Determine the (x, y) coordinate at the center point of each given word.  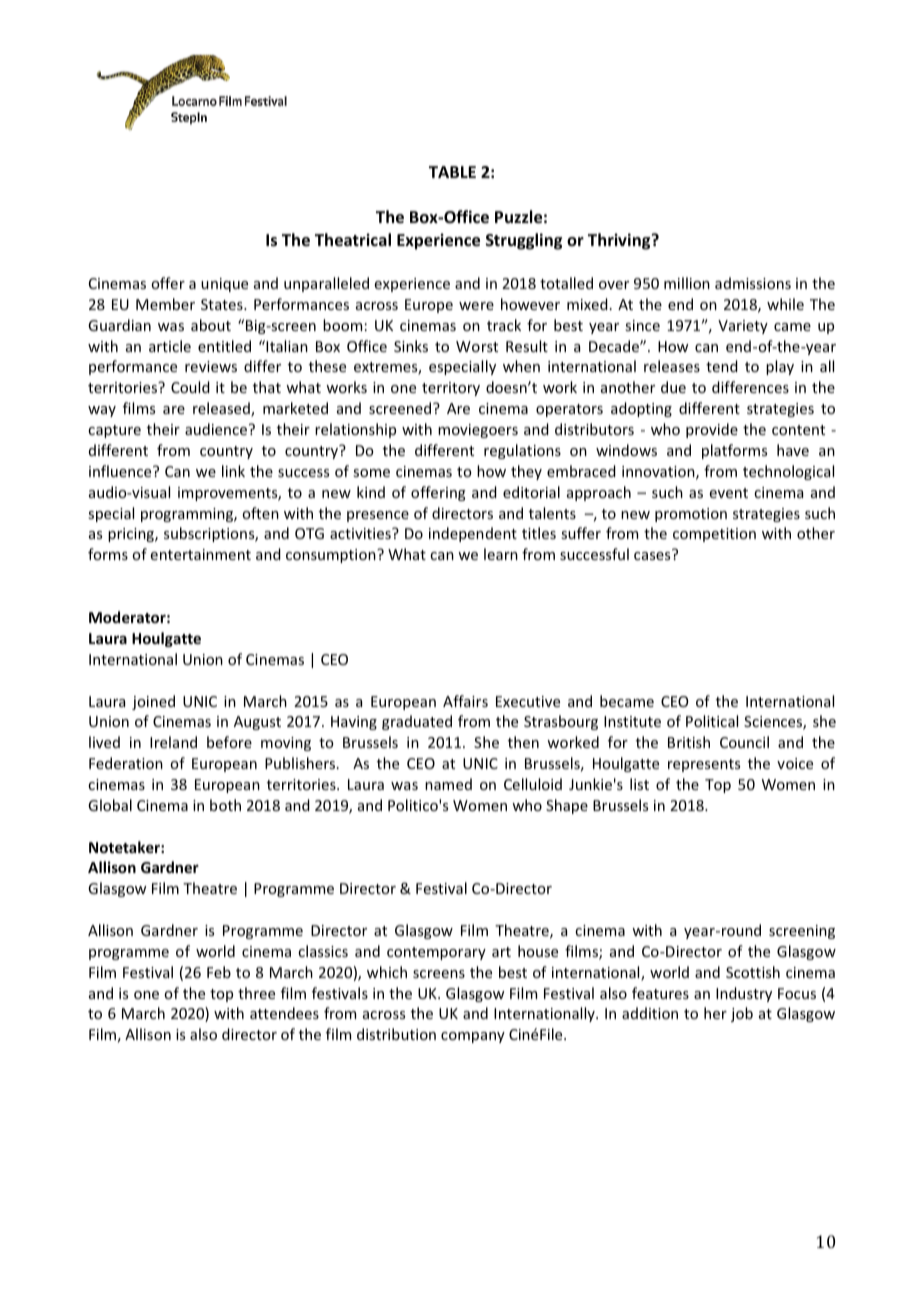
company (473, 1037)
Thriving (620, 241)
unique (224, 285)
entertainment (201, 554)
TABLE (452, 172)
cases (653, 555)
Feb (219, 972)
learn (501, 554)
